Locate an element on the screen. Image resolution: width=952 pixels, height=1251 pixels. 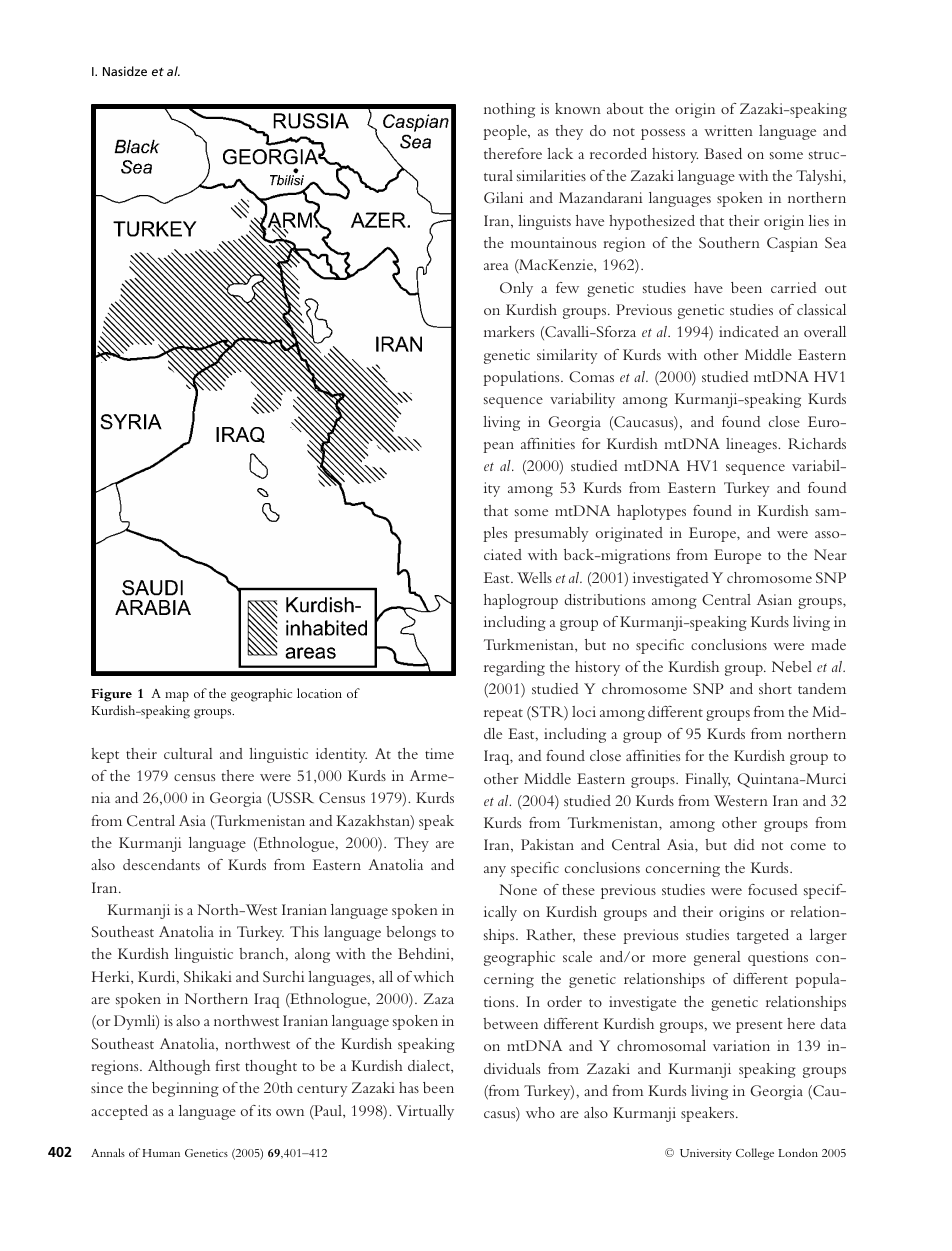
Virtually is located at coordinates (425, 1112).
